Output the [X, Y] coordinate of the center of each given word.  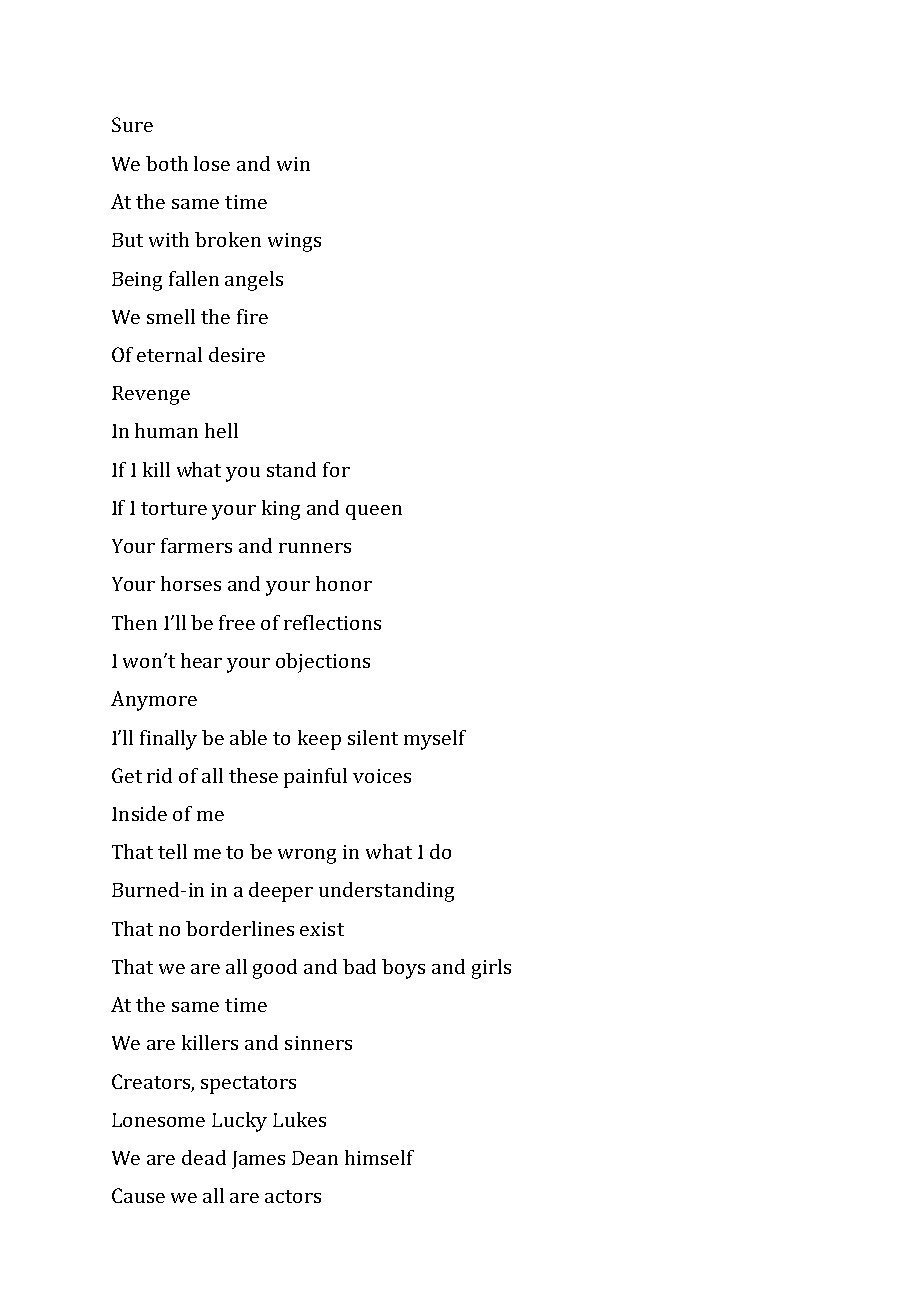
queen [374, 512]
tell [172, 851]
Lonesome [158, 1120]
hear [201, 660]
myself [435, 740]
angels [254, 281]
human [166, 430]
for [336, 469]
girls [491, 969]
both [167, 163]
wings [294, 242]
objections [323, 663]
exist [322, 929]
